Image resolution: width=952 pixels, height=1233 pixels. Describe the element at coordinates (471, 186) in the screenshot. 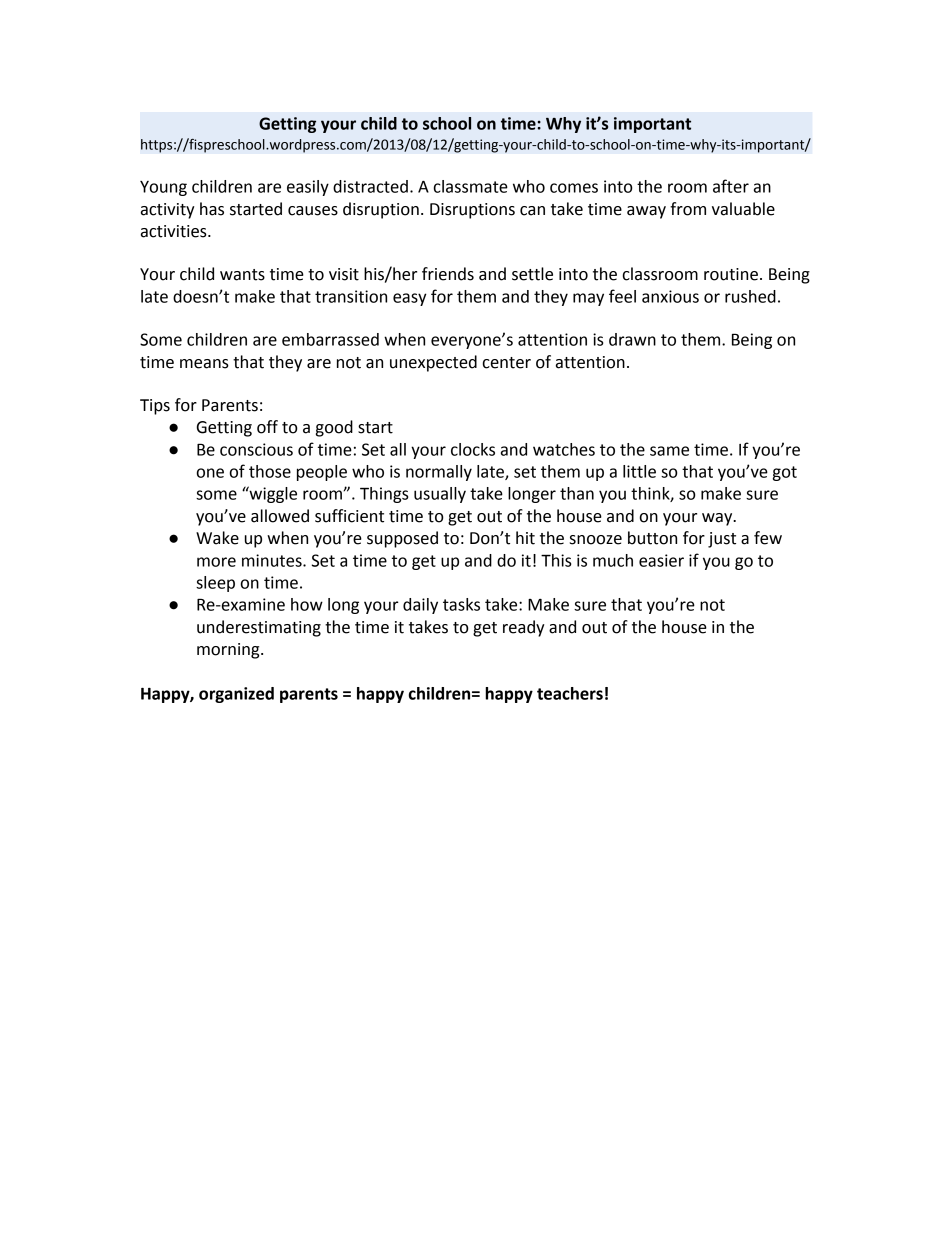

I see `classmate` at that location.
